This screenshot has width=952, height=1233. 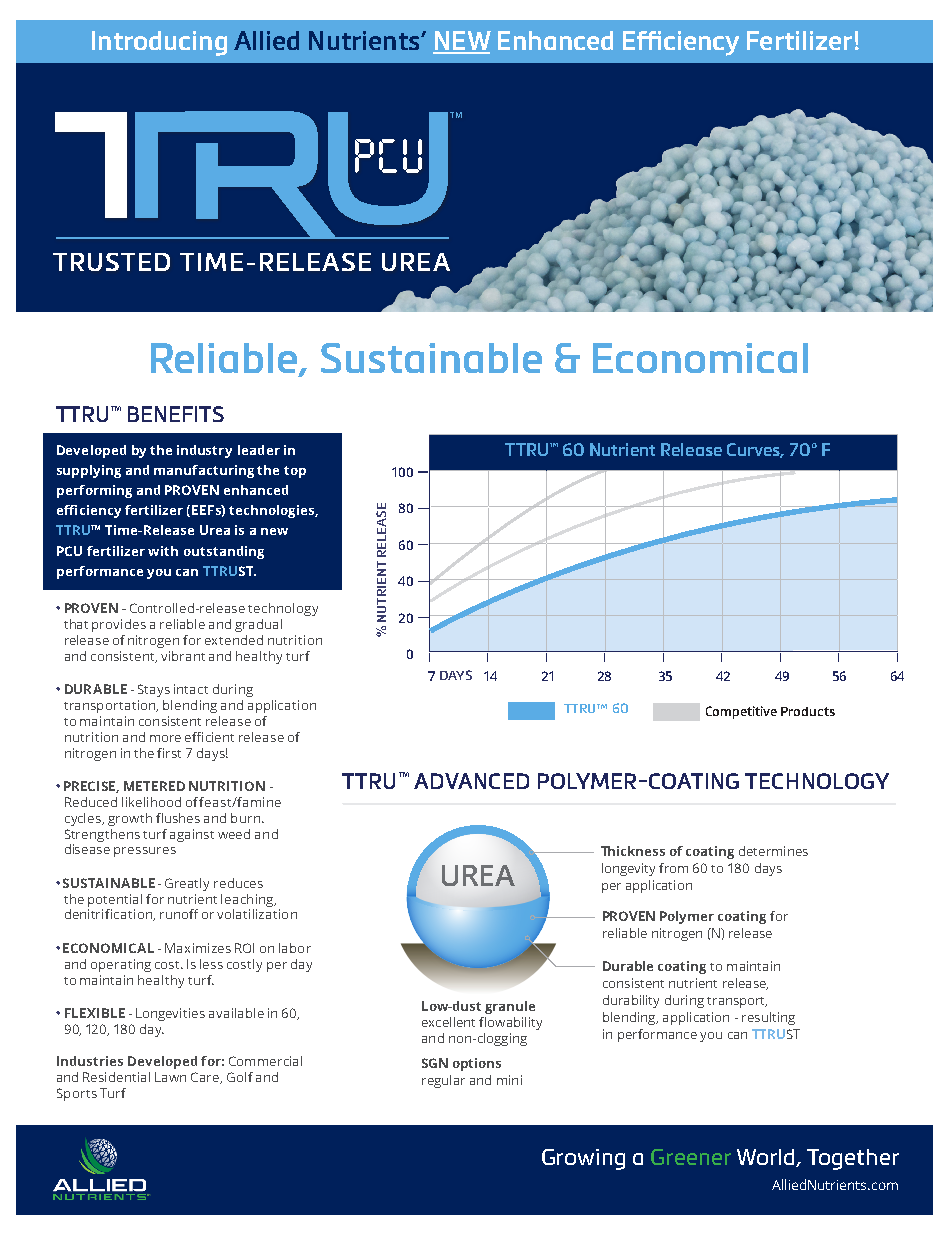 I want to click on provides, so click(x=119, y=625).
